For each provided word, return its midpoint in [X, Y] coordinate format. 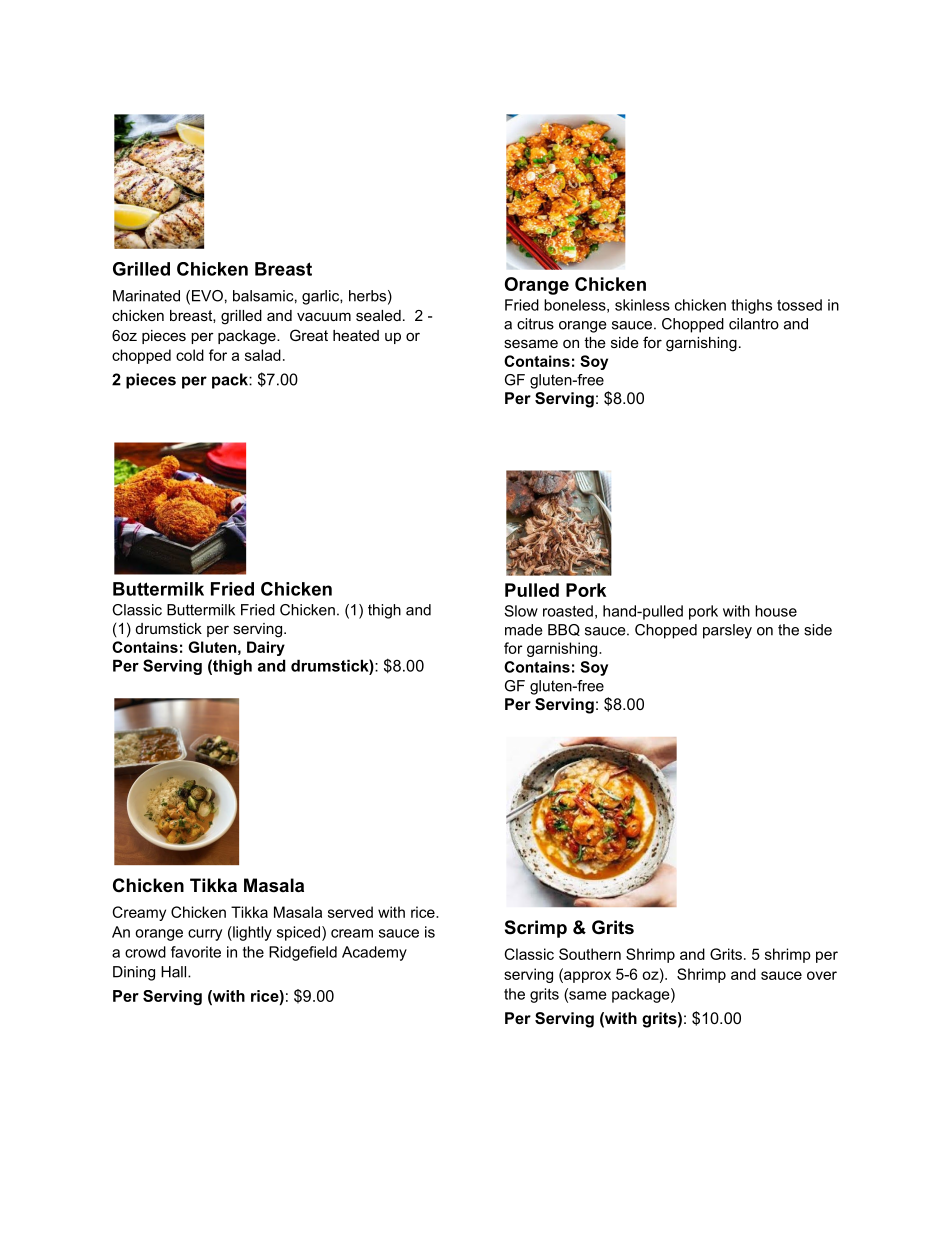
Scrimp [536, 929]
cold [190, 355]
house [776, 611]
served [350, 912]
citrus [535, 324]
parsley [727, 631]
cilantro [754, 324]
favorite [196, 952]
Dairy [266, 648]
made [524, 630]
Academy [374, 953]
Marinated [146, 296]
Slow [521, 611]
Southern [590, 954]
